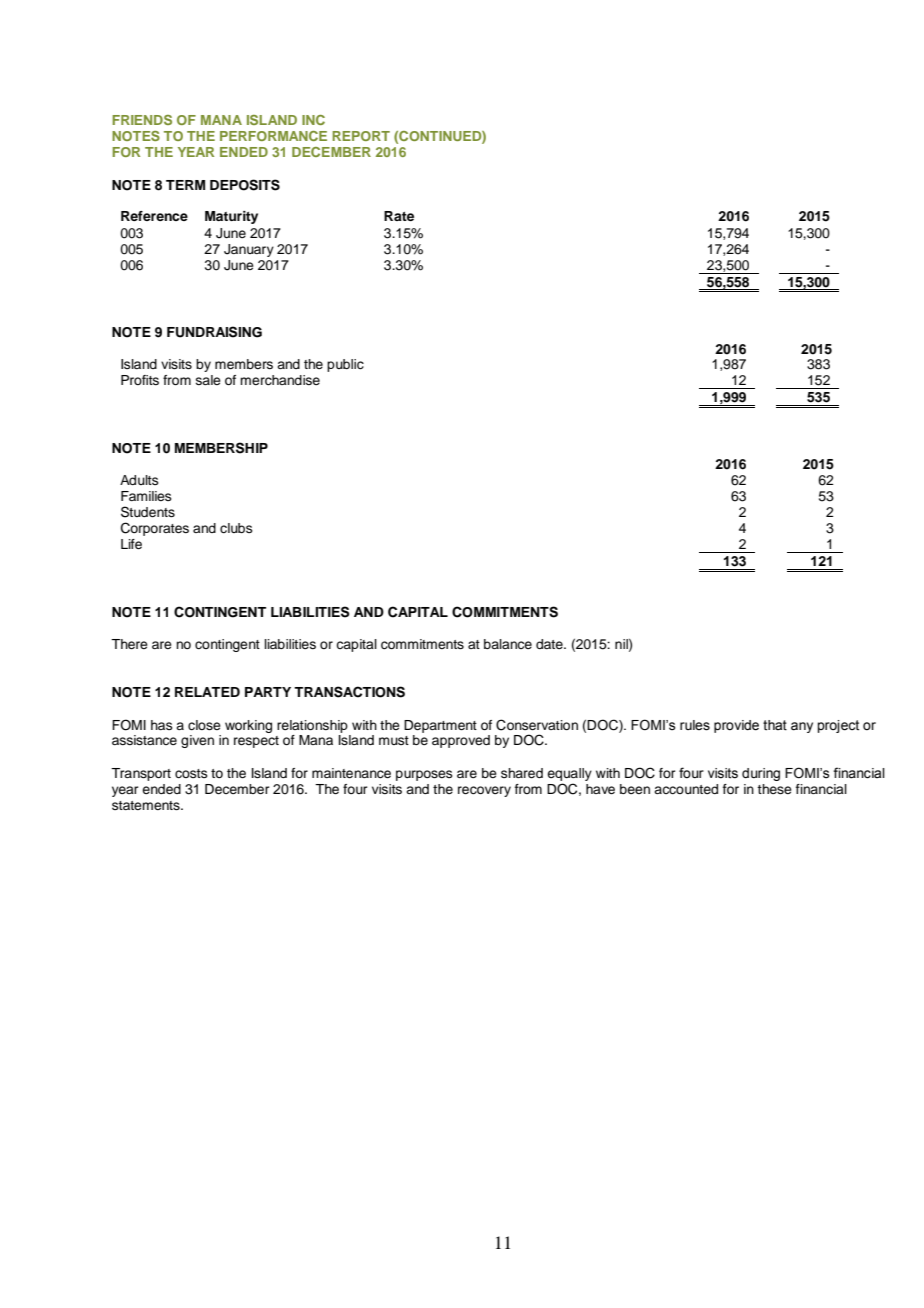 This page has width=924, height=1308. Describe the element at coordinates (313, 120) in the page. I see `INC` at that location.
